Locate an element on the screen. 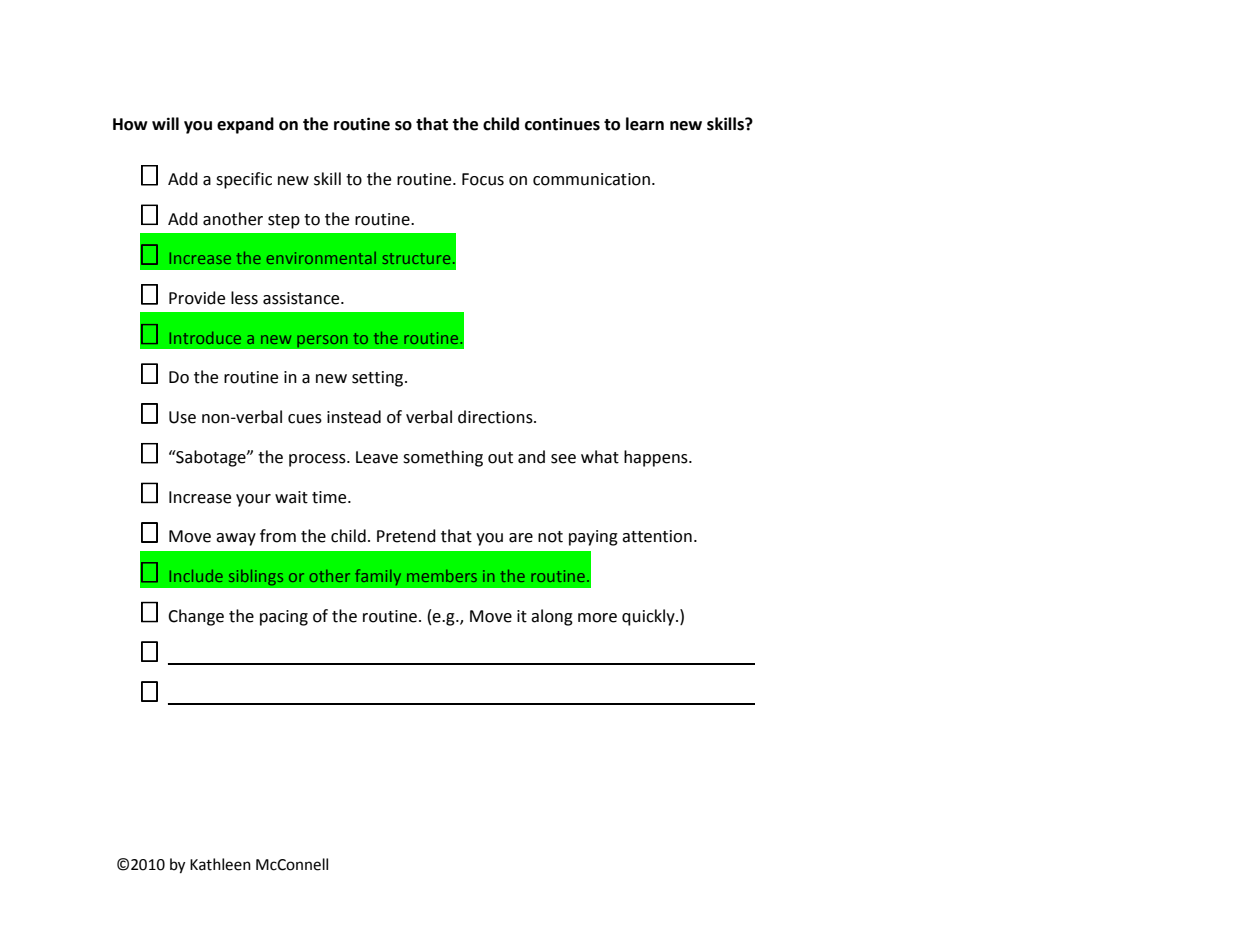 This screenshot has width=1233, height=952. setting is located at coordinates (379, 379).
